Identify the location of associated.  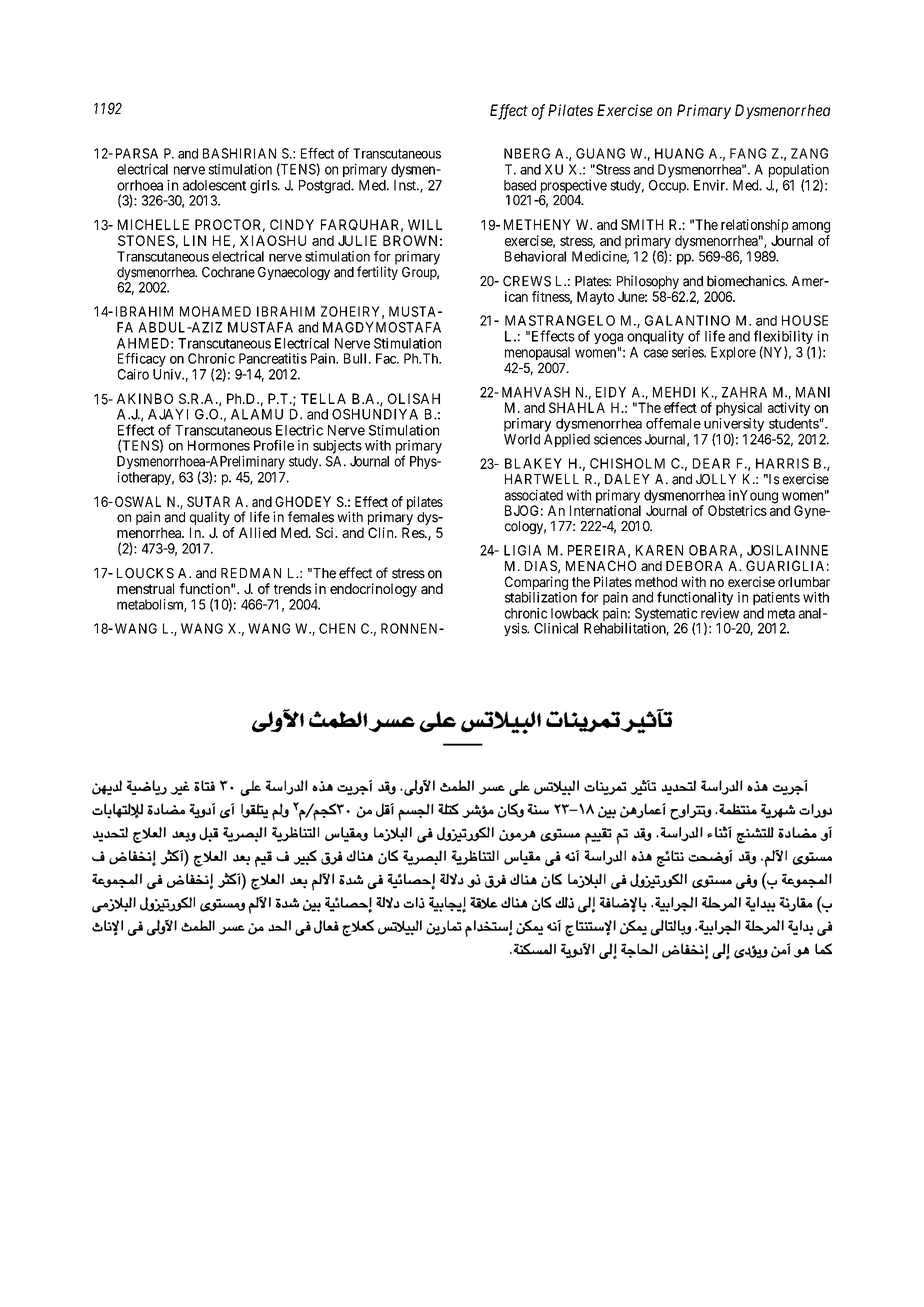
(534, 495).
